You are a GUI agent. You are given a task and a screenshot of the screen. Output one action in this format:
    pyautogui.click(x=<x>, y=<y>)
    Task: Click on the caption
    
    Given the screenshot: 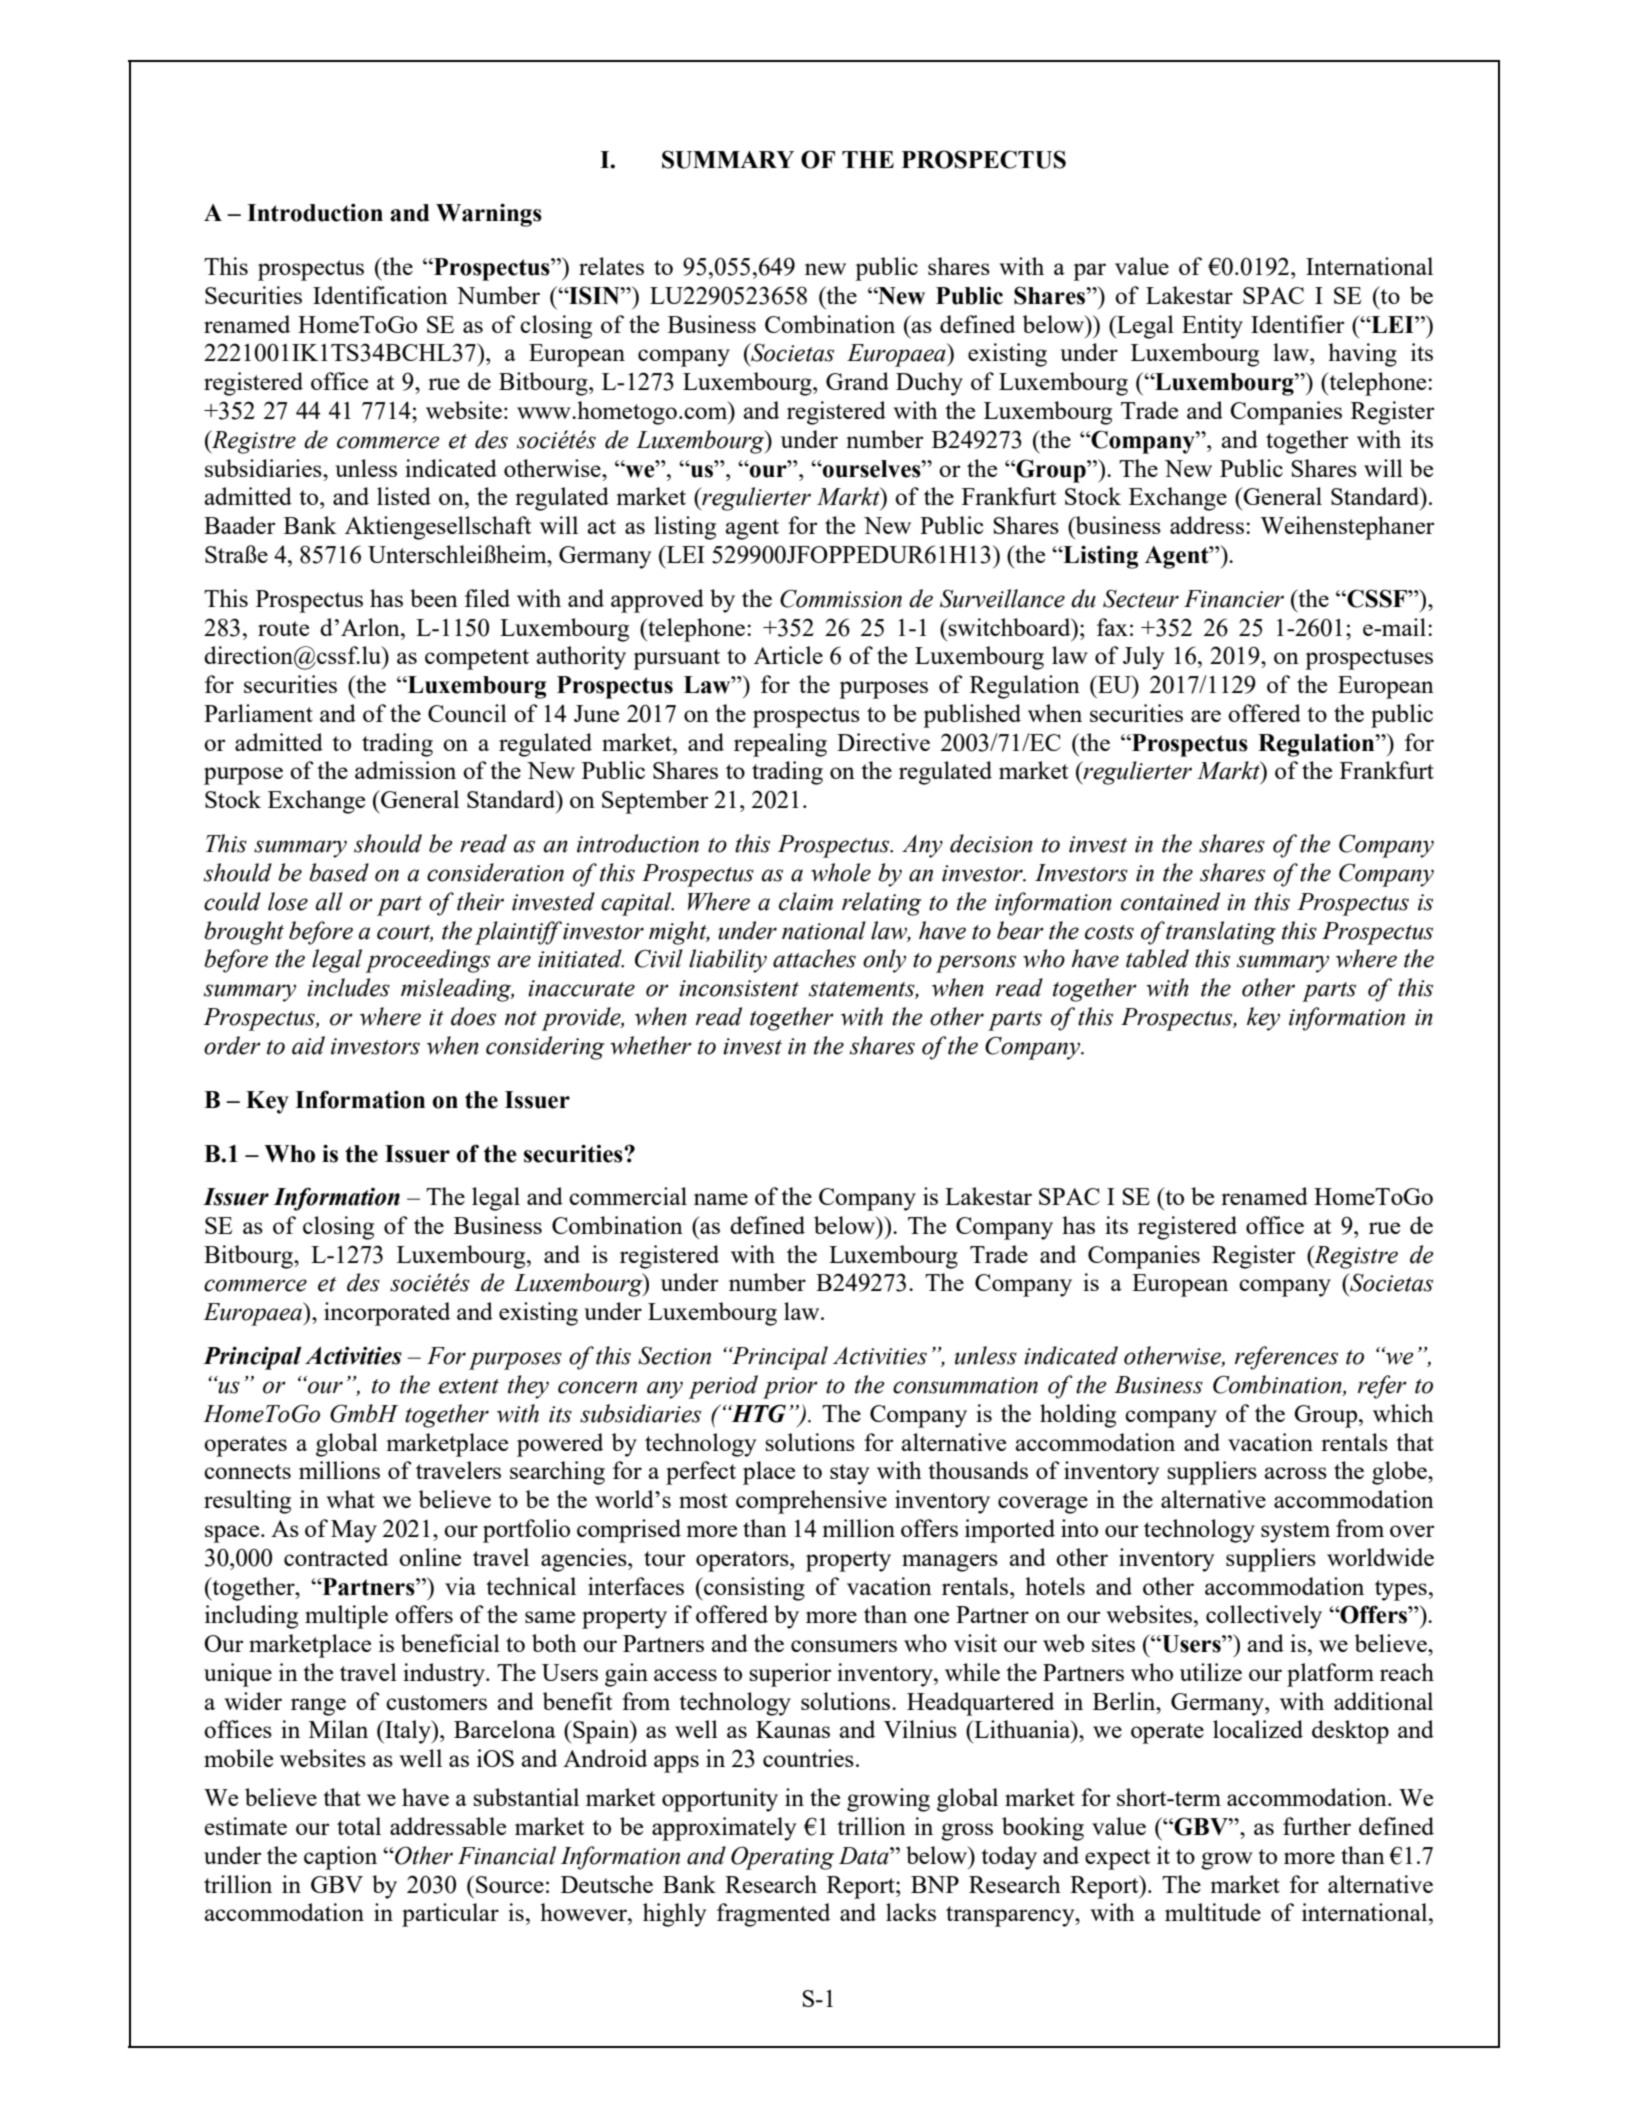 What is the action you would take?
    pyautogui.click(x=340, y=1858)
